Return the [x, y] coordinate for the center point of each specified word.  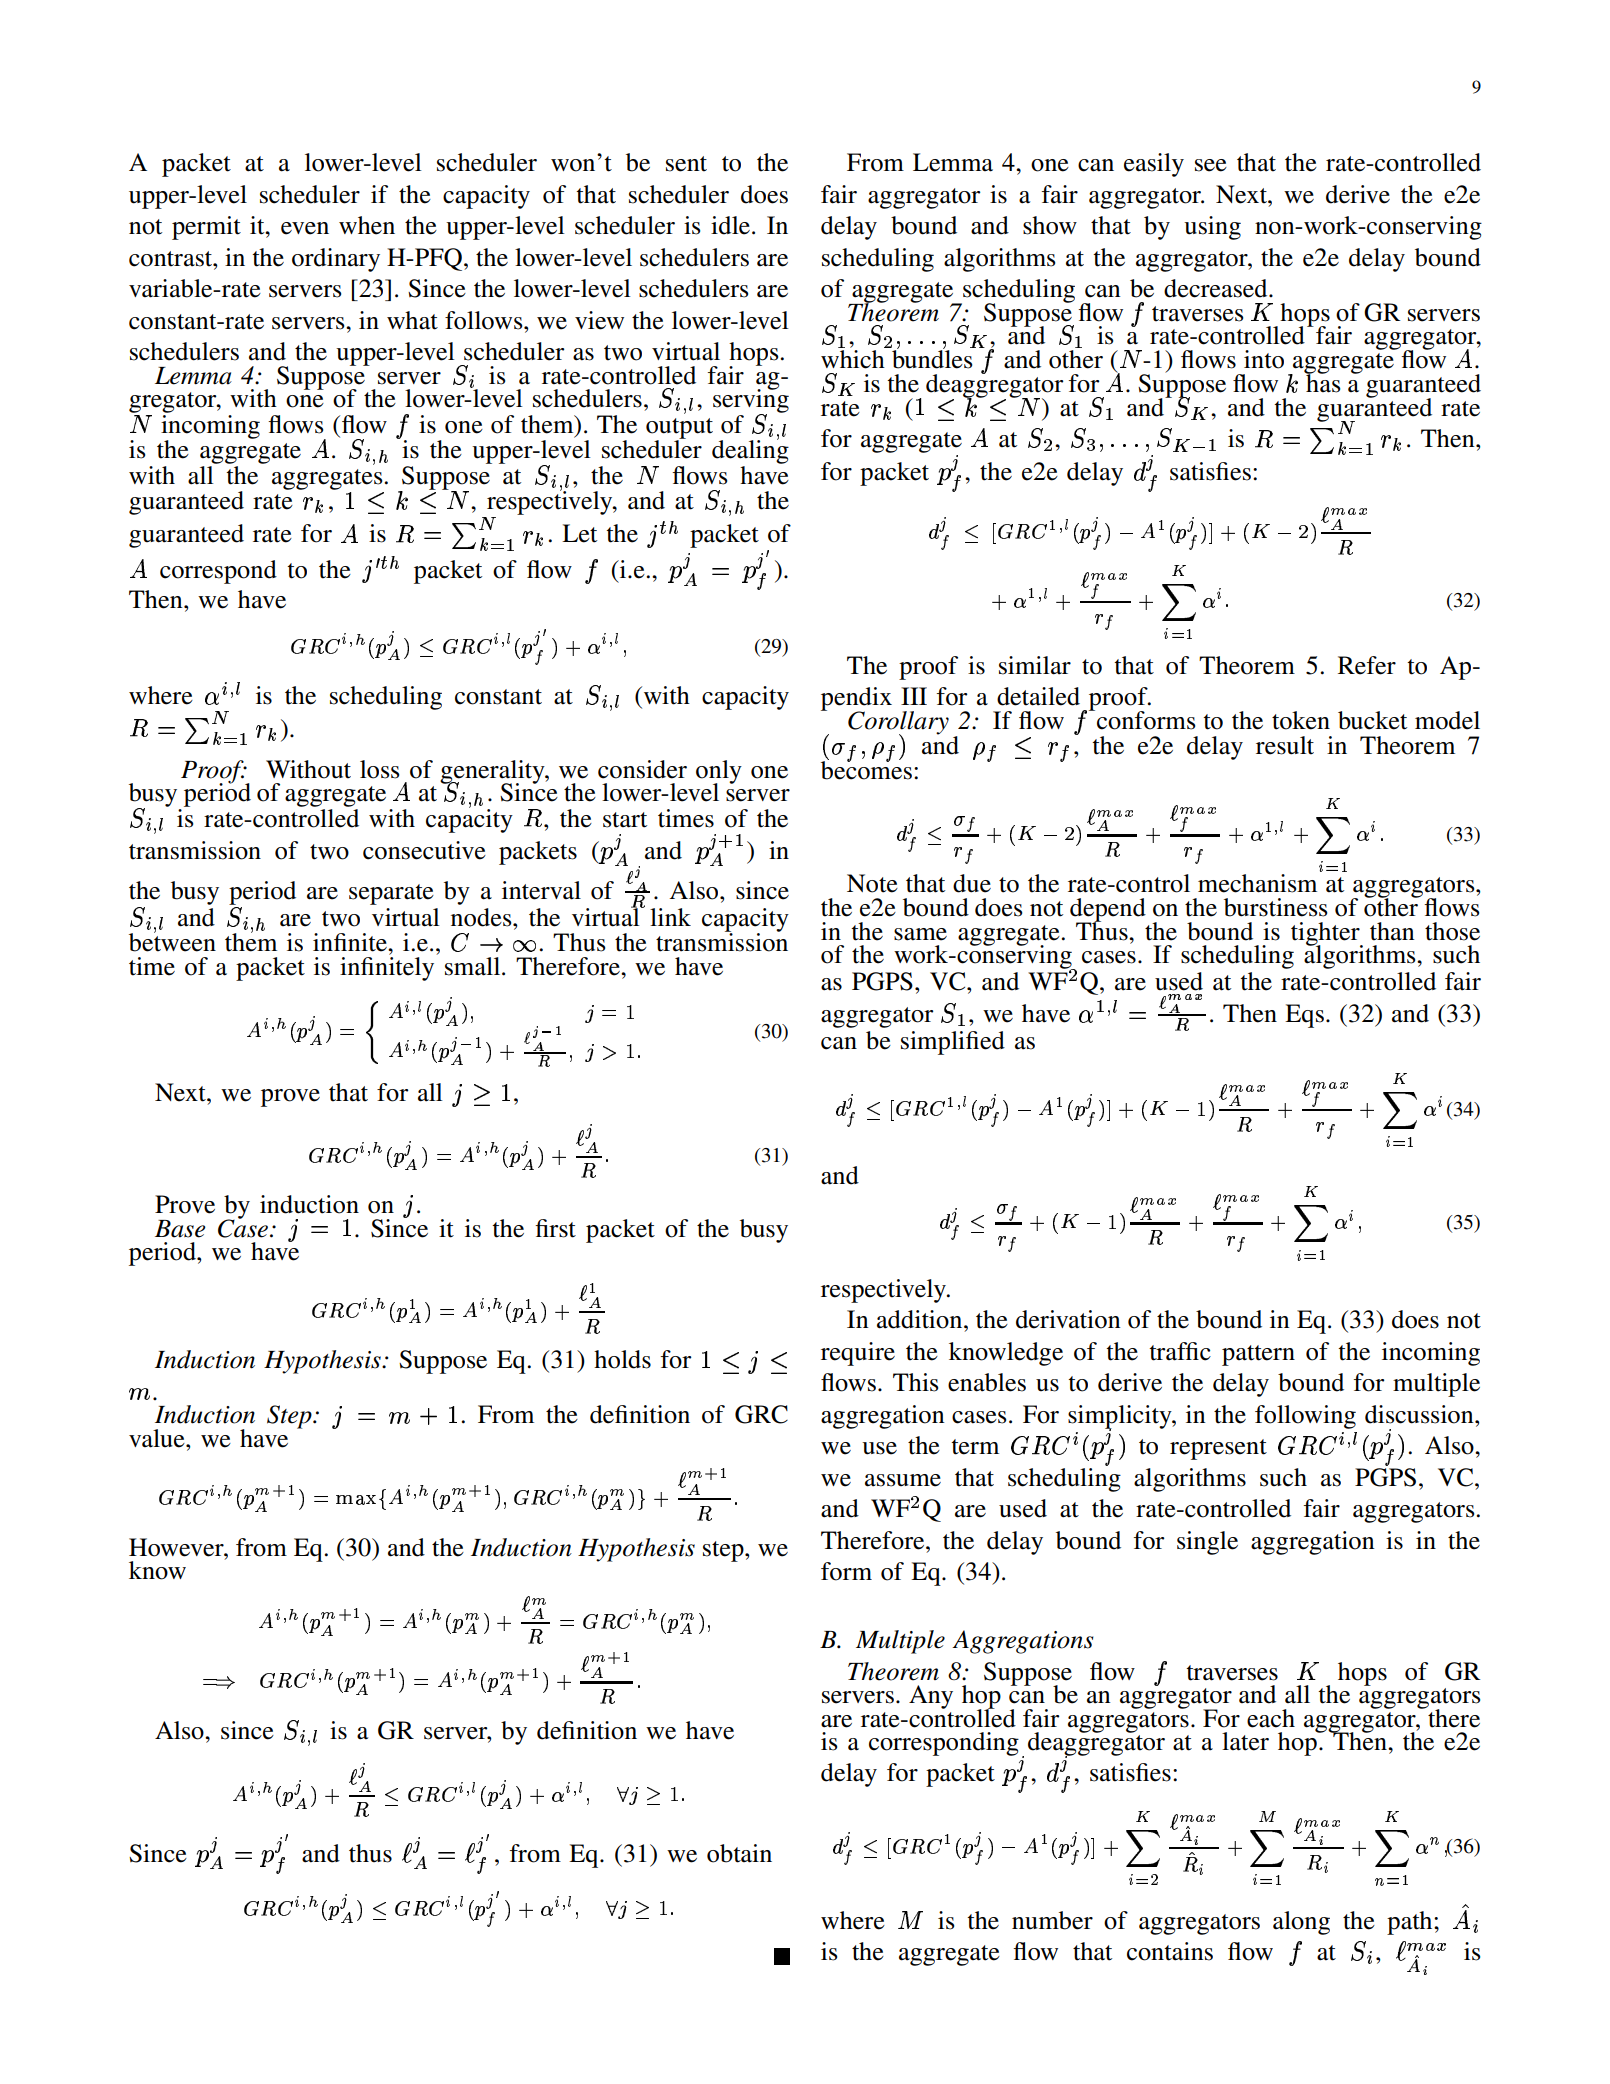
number [1052, 1920]
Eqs [1304, 1016]
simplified [953, 1043]
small [474, 966]
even [305, 228]
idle [732, 225]
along [1301, 1923]
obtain [739, 1853]
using [1212, 228]
